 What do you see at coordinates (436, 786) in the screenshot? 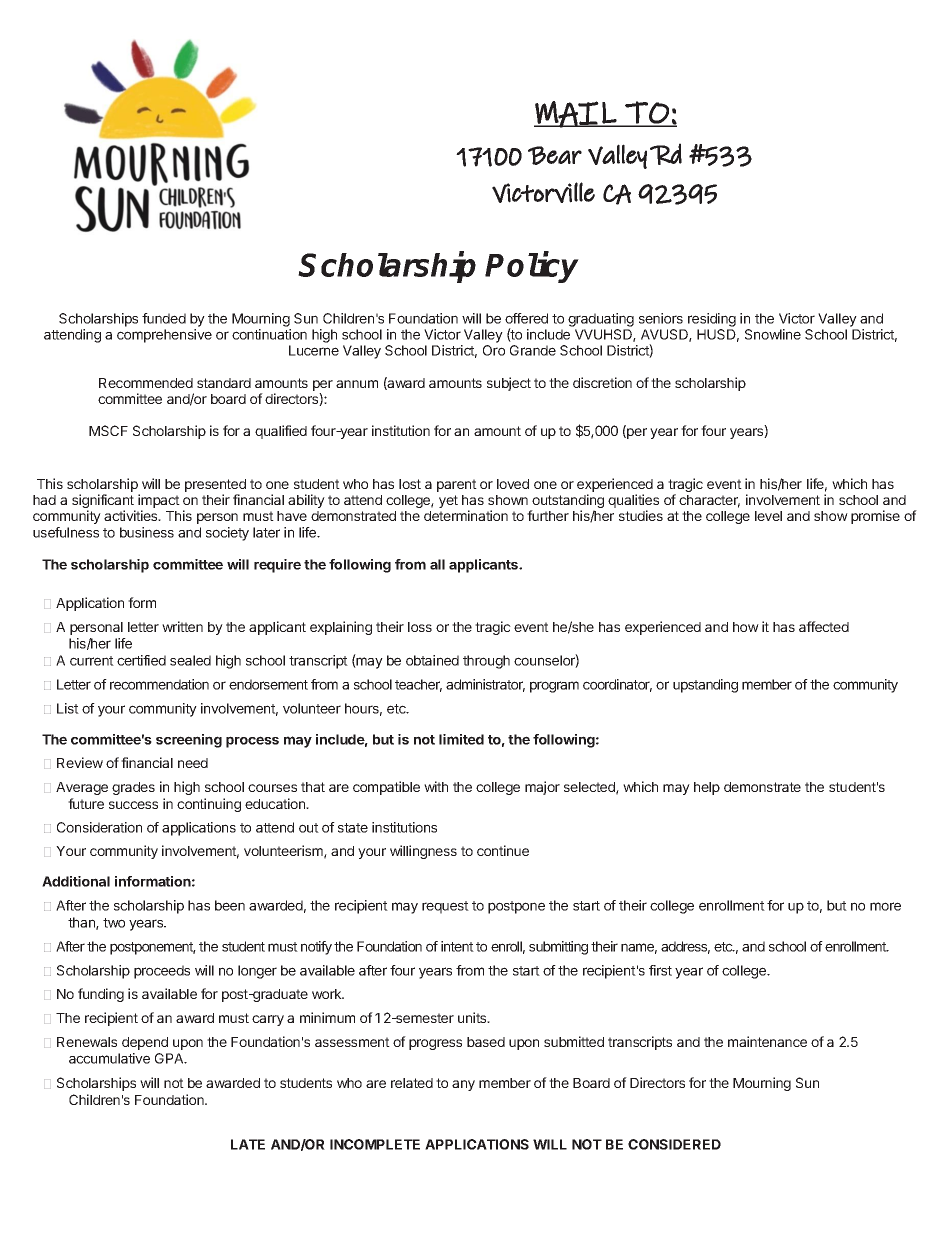
I see `with` at bounding box center [436, 786].
